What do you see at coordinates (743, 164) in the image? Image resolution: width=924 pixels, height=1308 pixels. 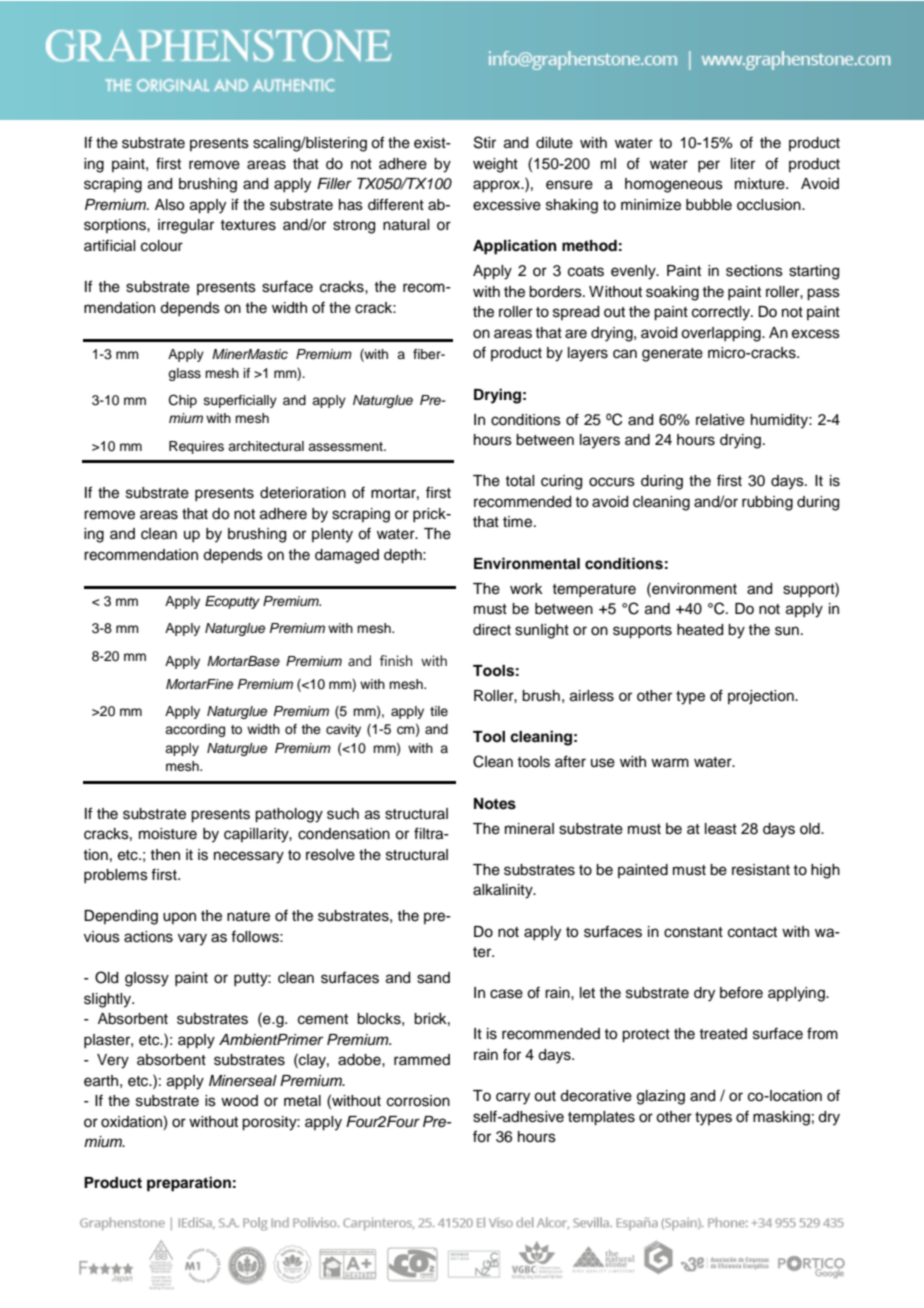 I see `liter` at bounding box center [743, 164].
